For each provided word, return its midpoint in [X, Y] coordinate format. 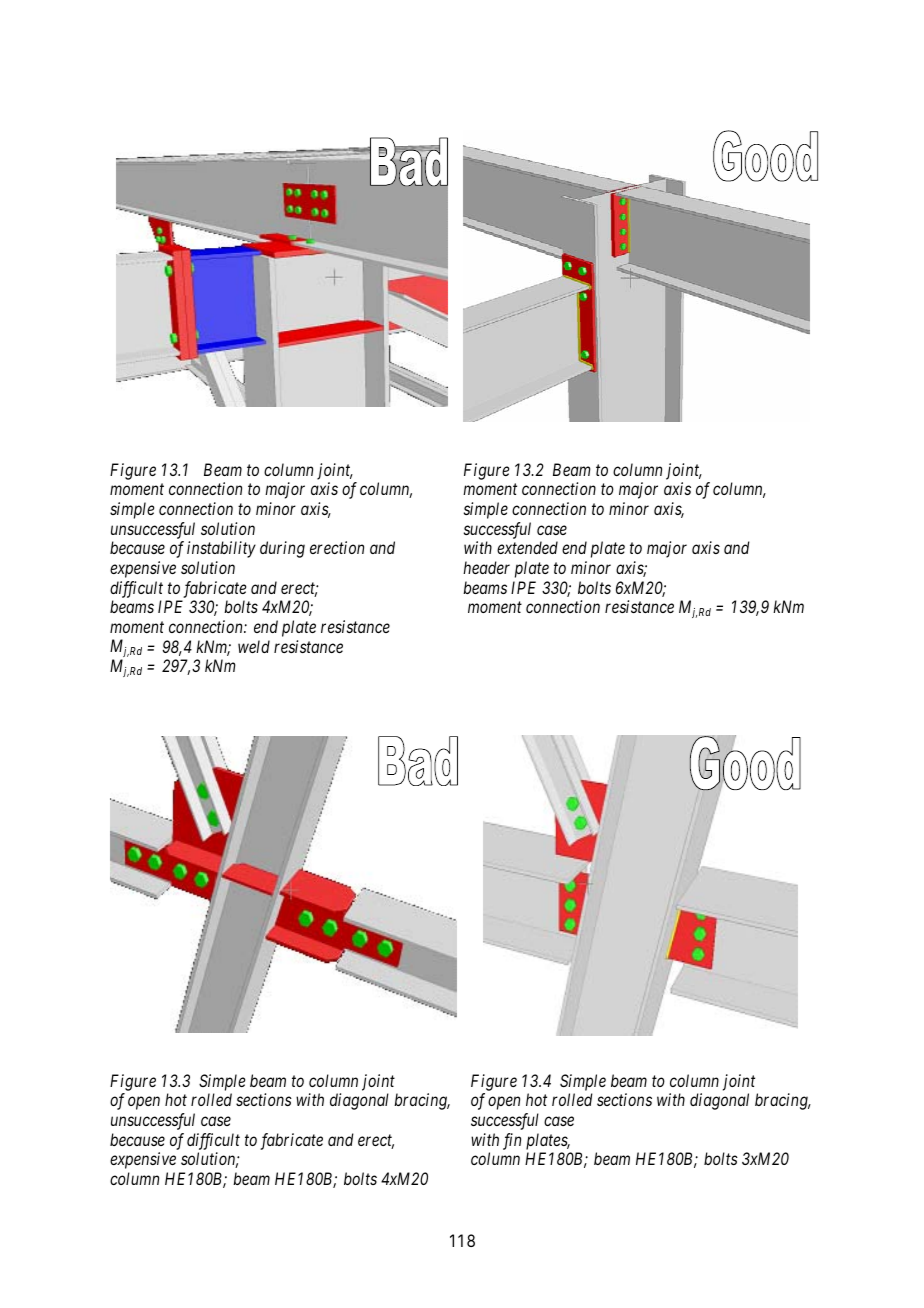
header [486, 567]
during [282, 549]
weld [254, 646]
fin [512, 1141]
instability [221, 549]
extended [527, 547]
